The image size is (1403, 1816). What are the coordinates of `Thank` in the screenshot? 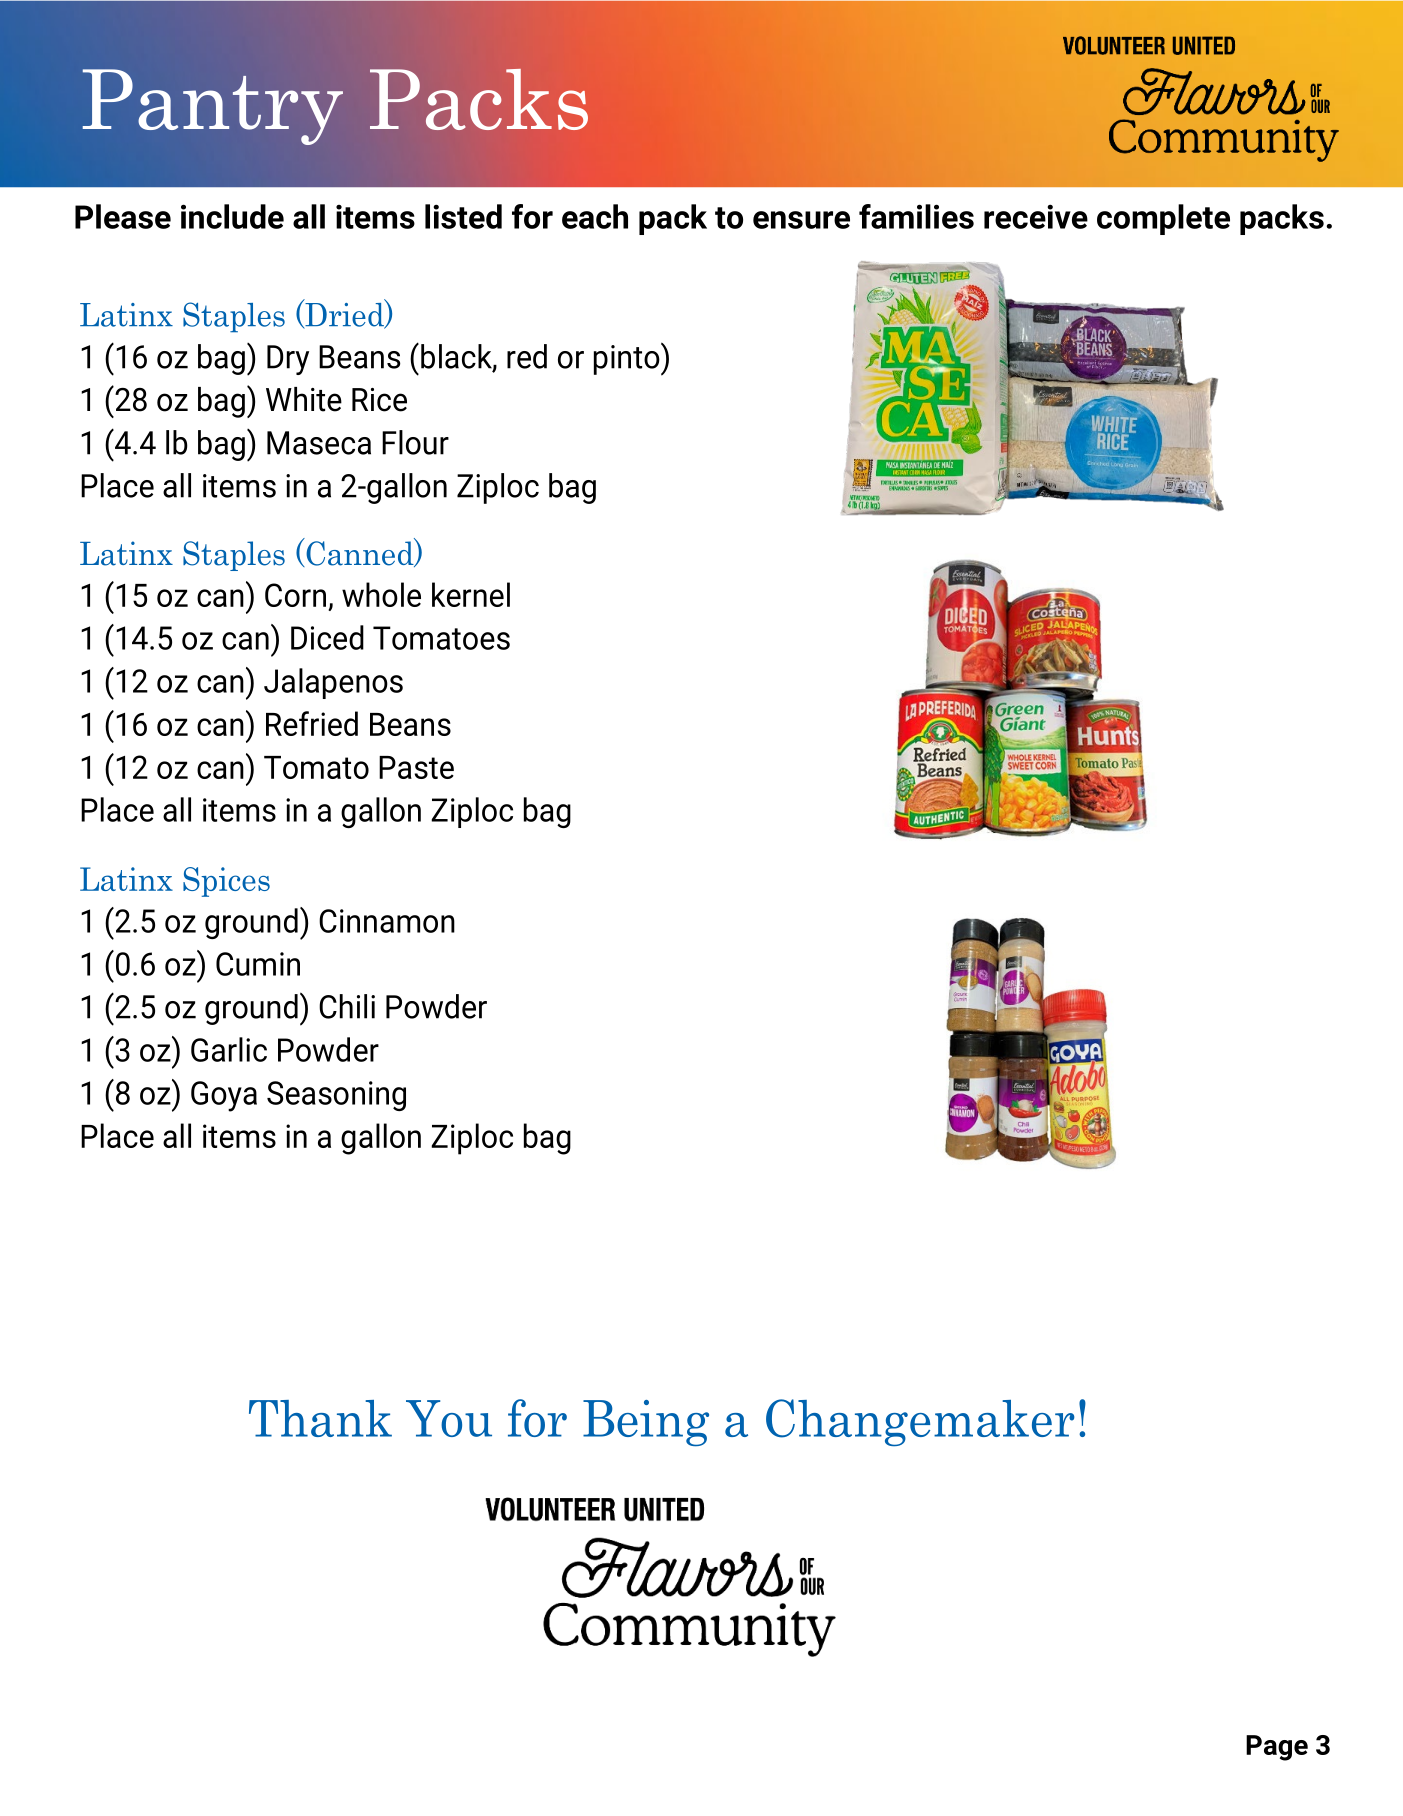 It's located at (320, 1418).
